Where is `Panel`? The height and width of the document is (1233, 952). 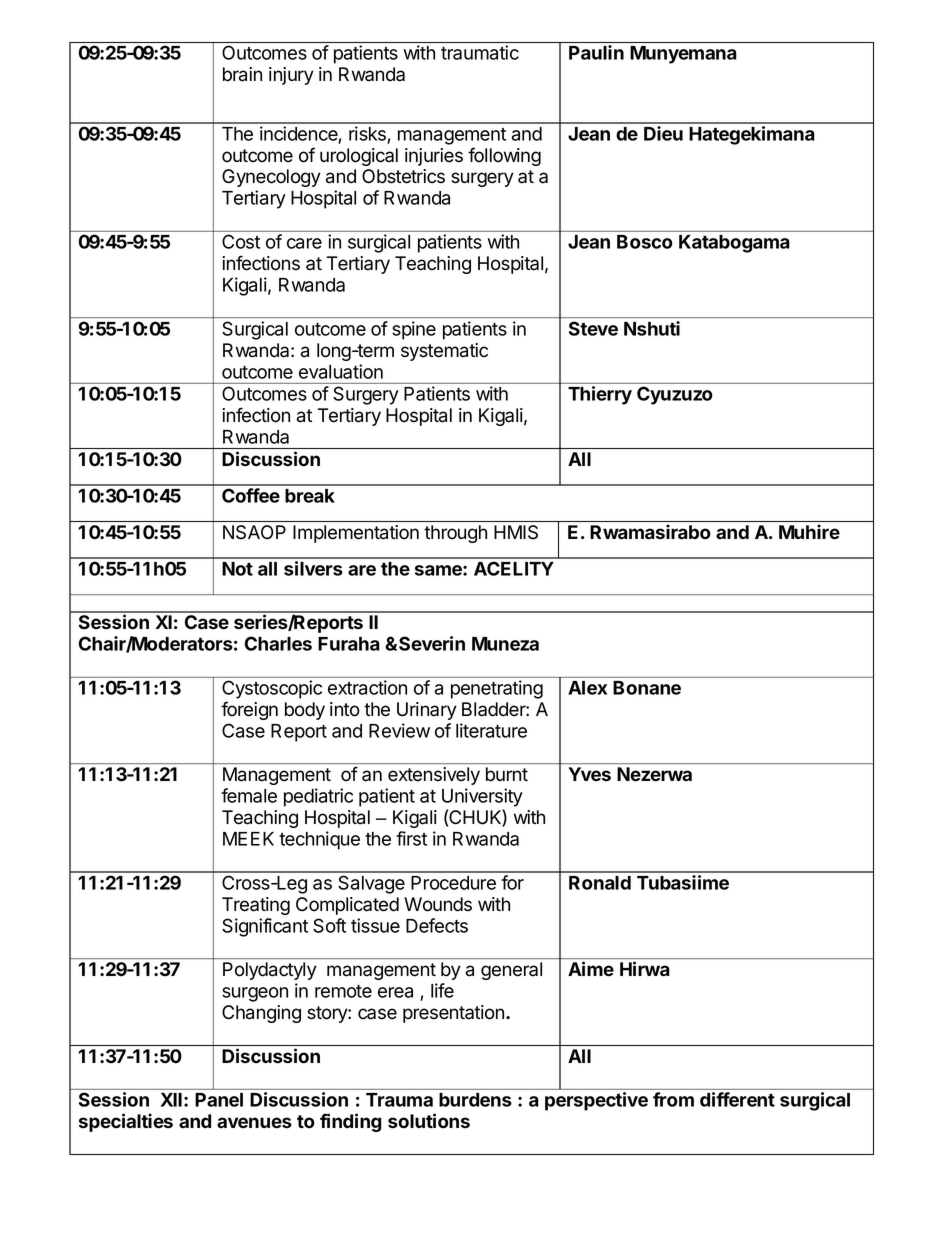 Panel is located at coordinates (219, 1100).
